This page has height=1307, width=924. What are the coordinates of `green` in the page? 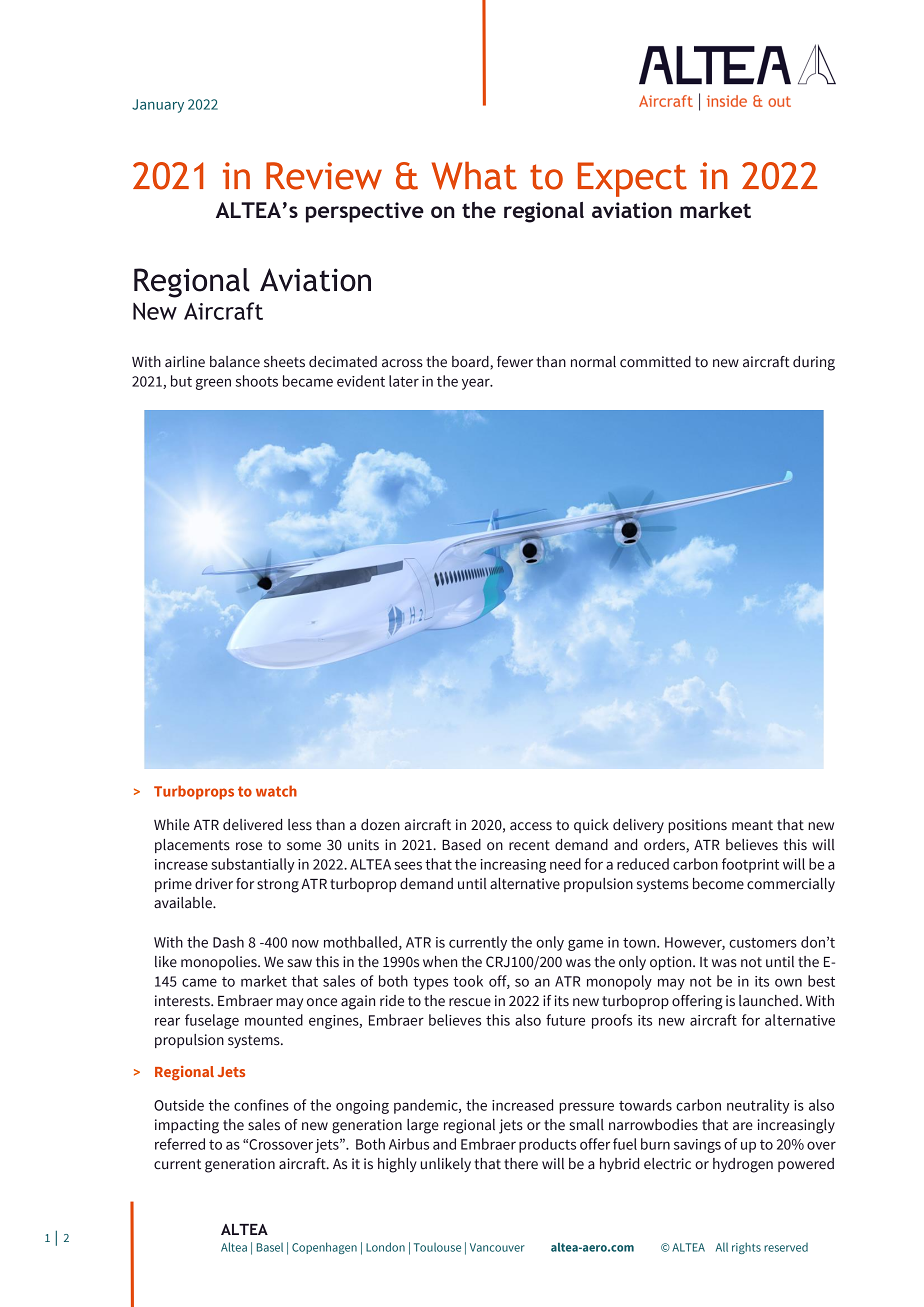 It's located at (213, 384).
